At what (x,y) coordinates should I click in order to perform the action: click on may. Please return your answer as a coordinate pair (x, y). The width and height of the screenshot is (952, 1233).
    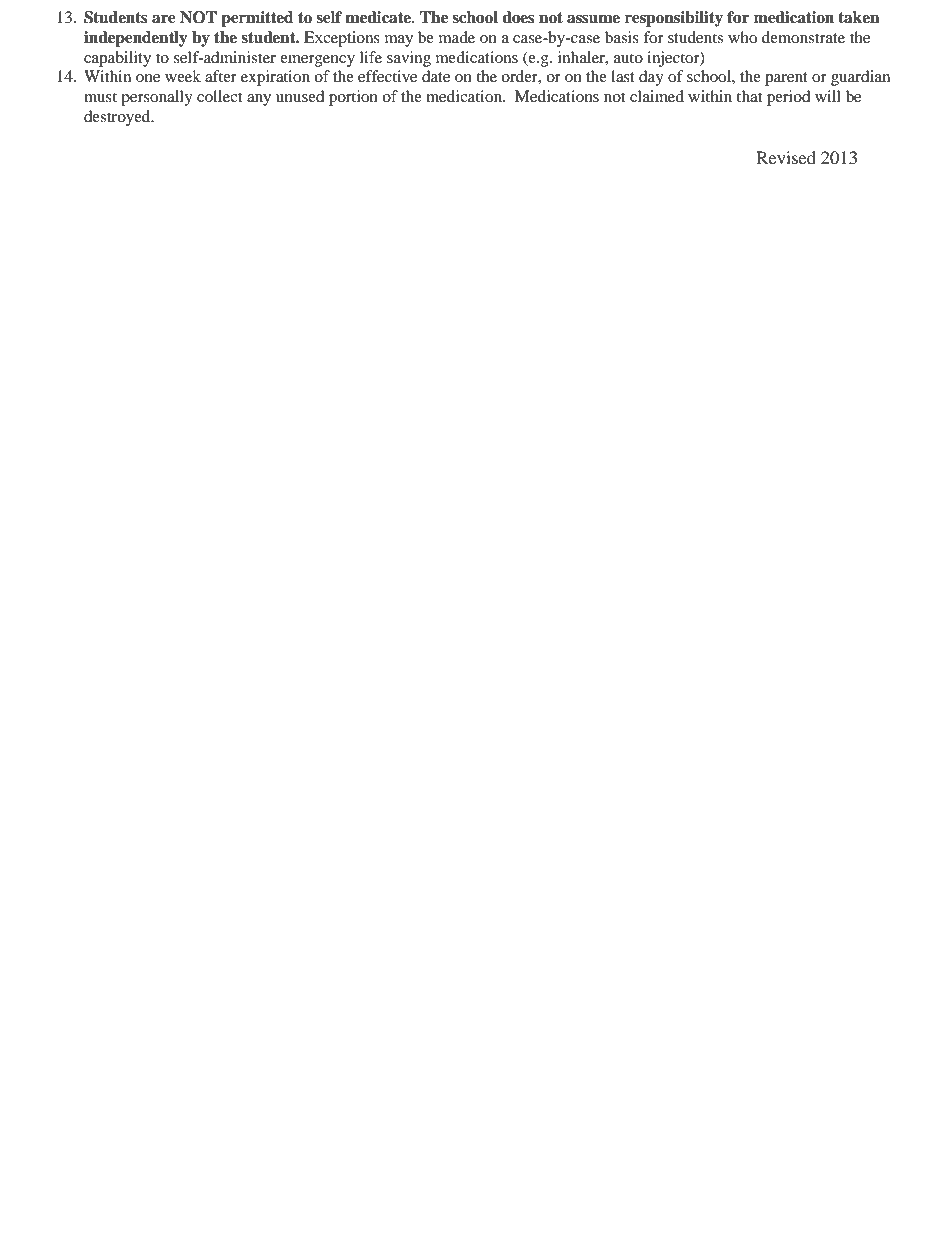
    Looking at the image, I should click on (399, 41).
